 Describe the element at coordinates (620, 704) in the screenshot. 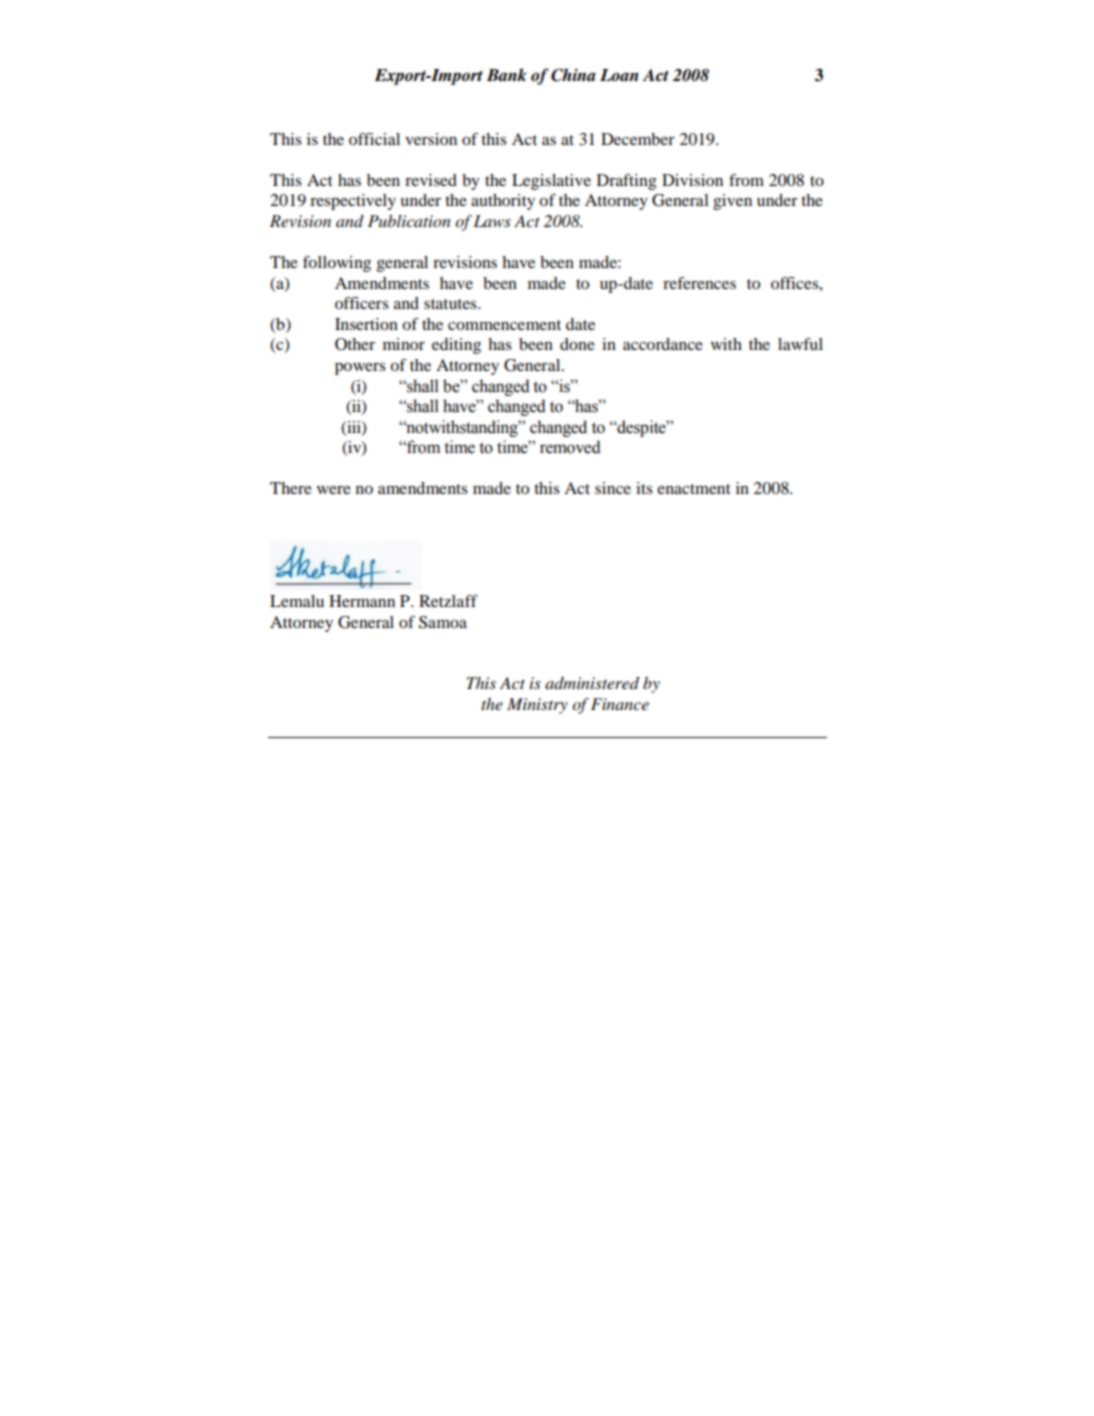

I see `Finance` at that location.
